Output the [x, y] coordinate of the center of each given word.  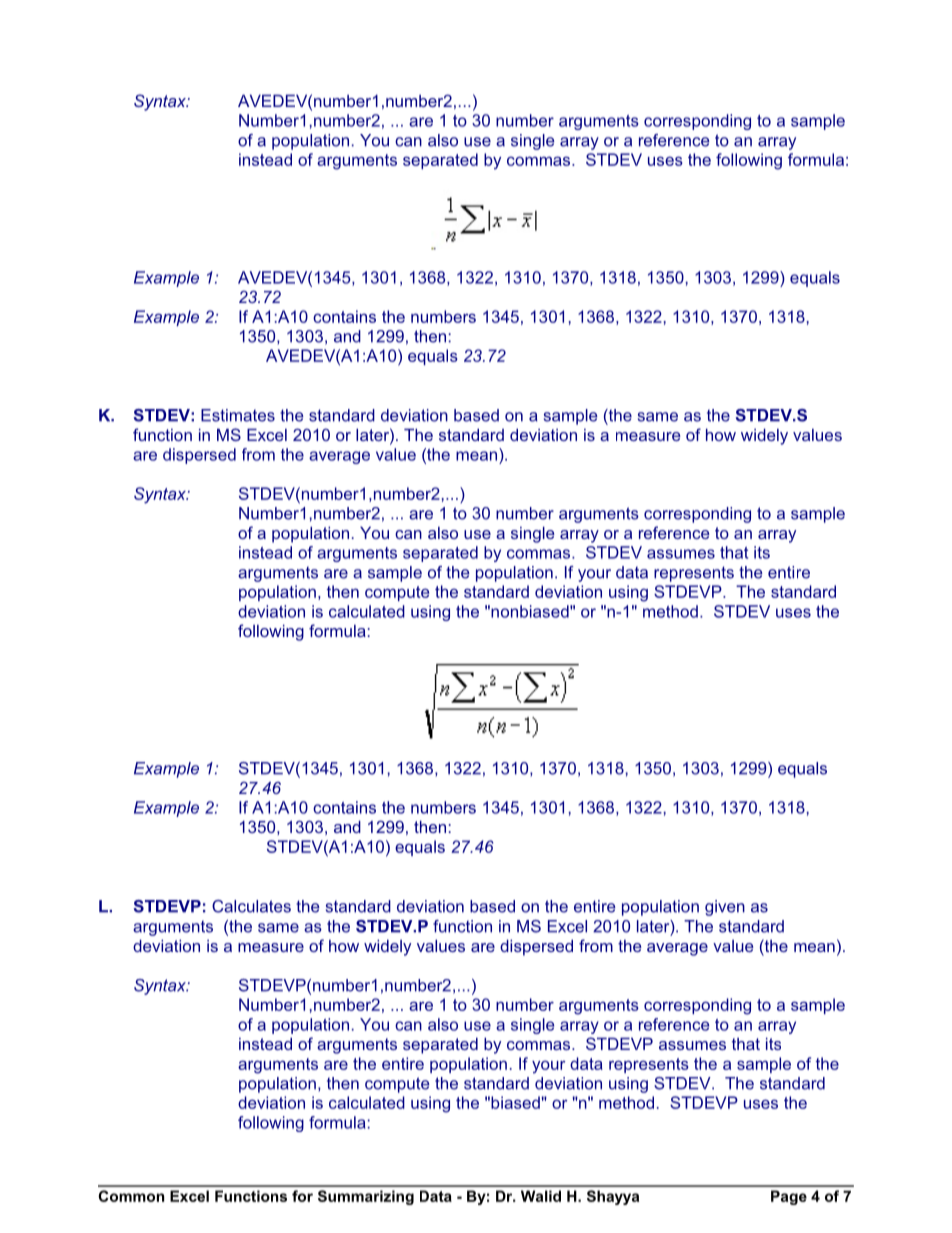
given [725, 908]
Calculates [251, 906]
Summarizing [366, 1197]
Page [789, 1197]
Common [131, 1196]
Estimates [238, 415]
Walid [541, 1196]
